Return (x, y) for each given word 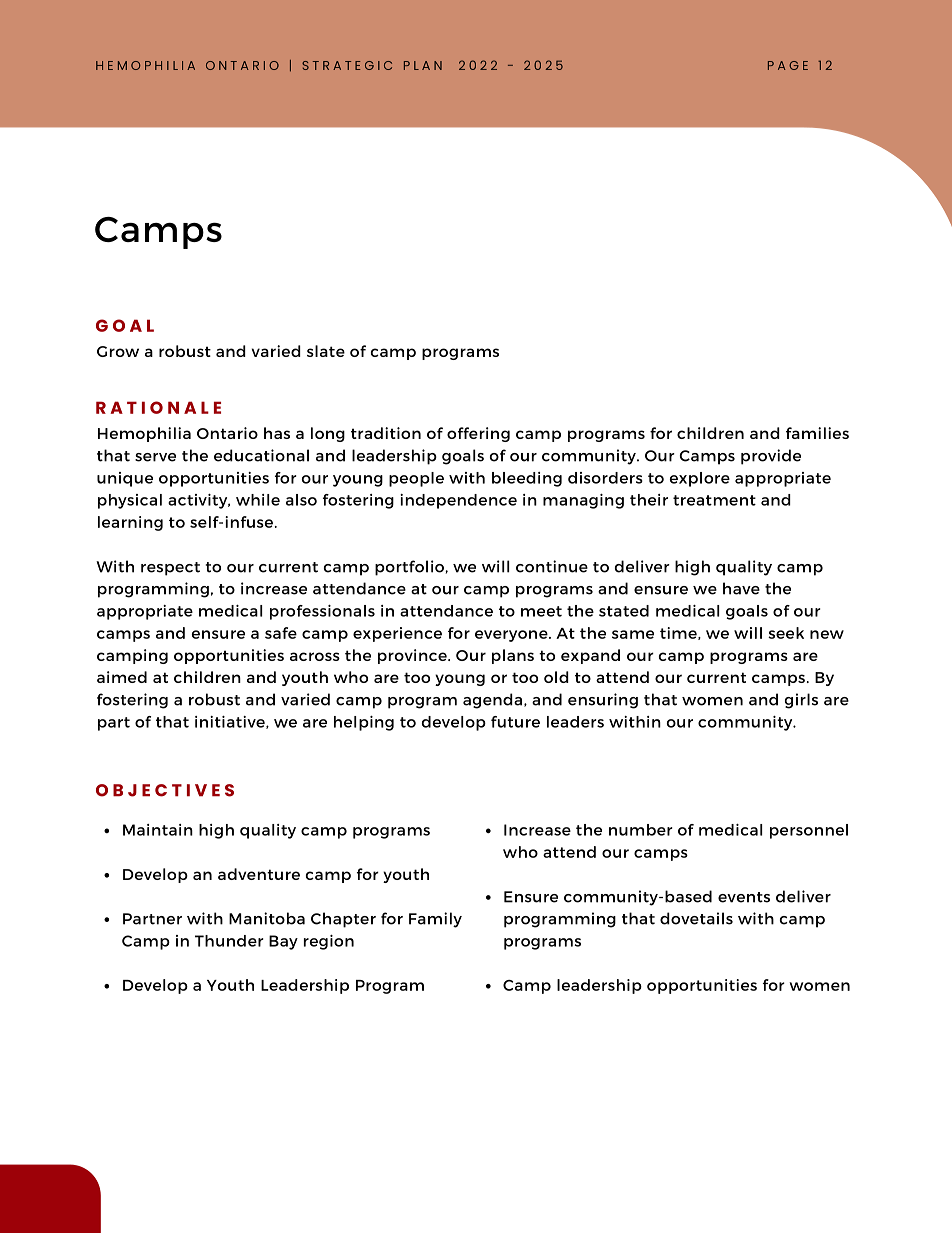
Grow (118, 351)
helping (364, 723)
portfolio (410, 568)
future (515, 722)
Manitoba (267, 918)
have (741, 588)
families (817, 433)
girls (801, 701)
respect (170, 569)
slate (326, 351)
